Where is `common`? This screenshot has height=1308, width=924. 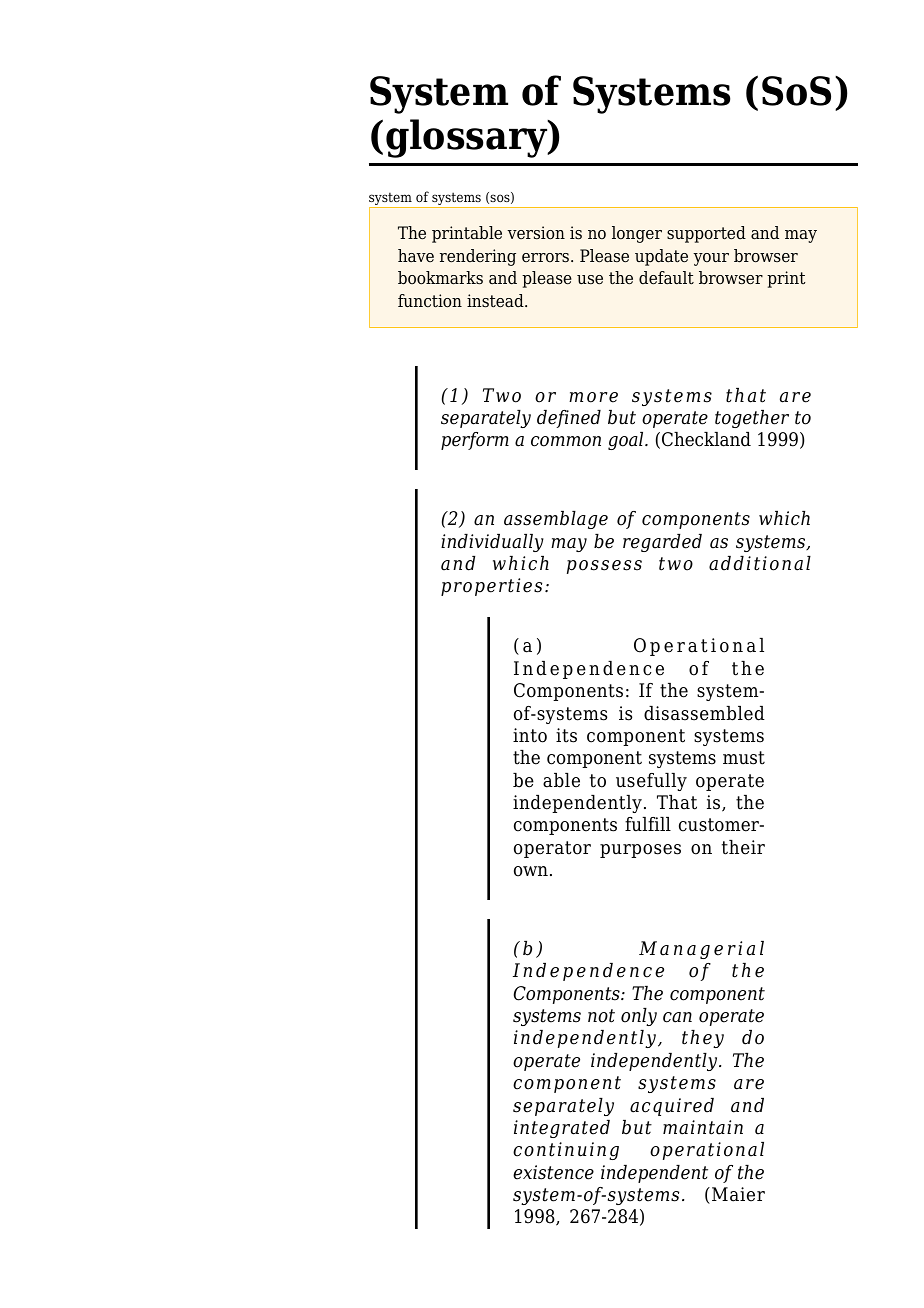
common is located at coordinates (566, 441).
